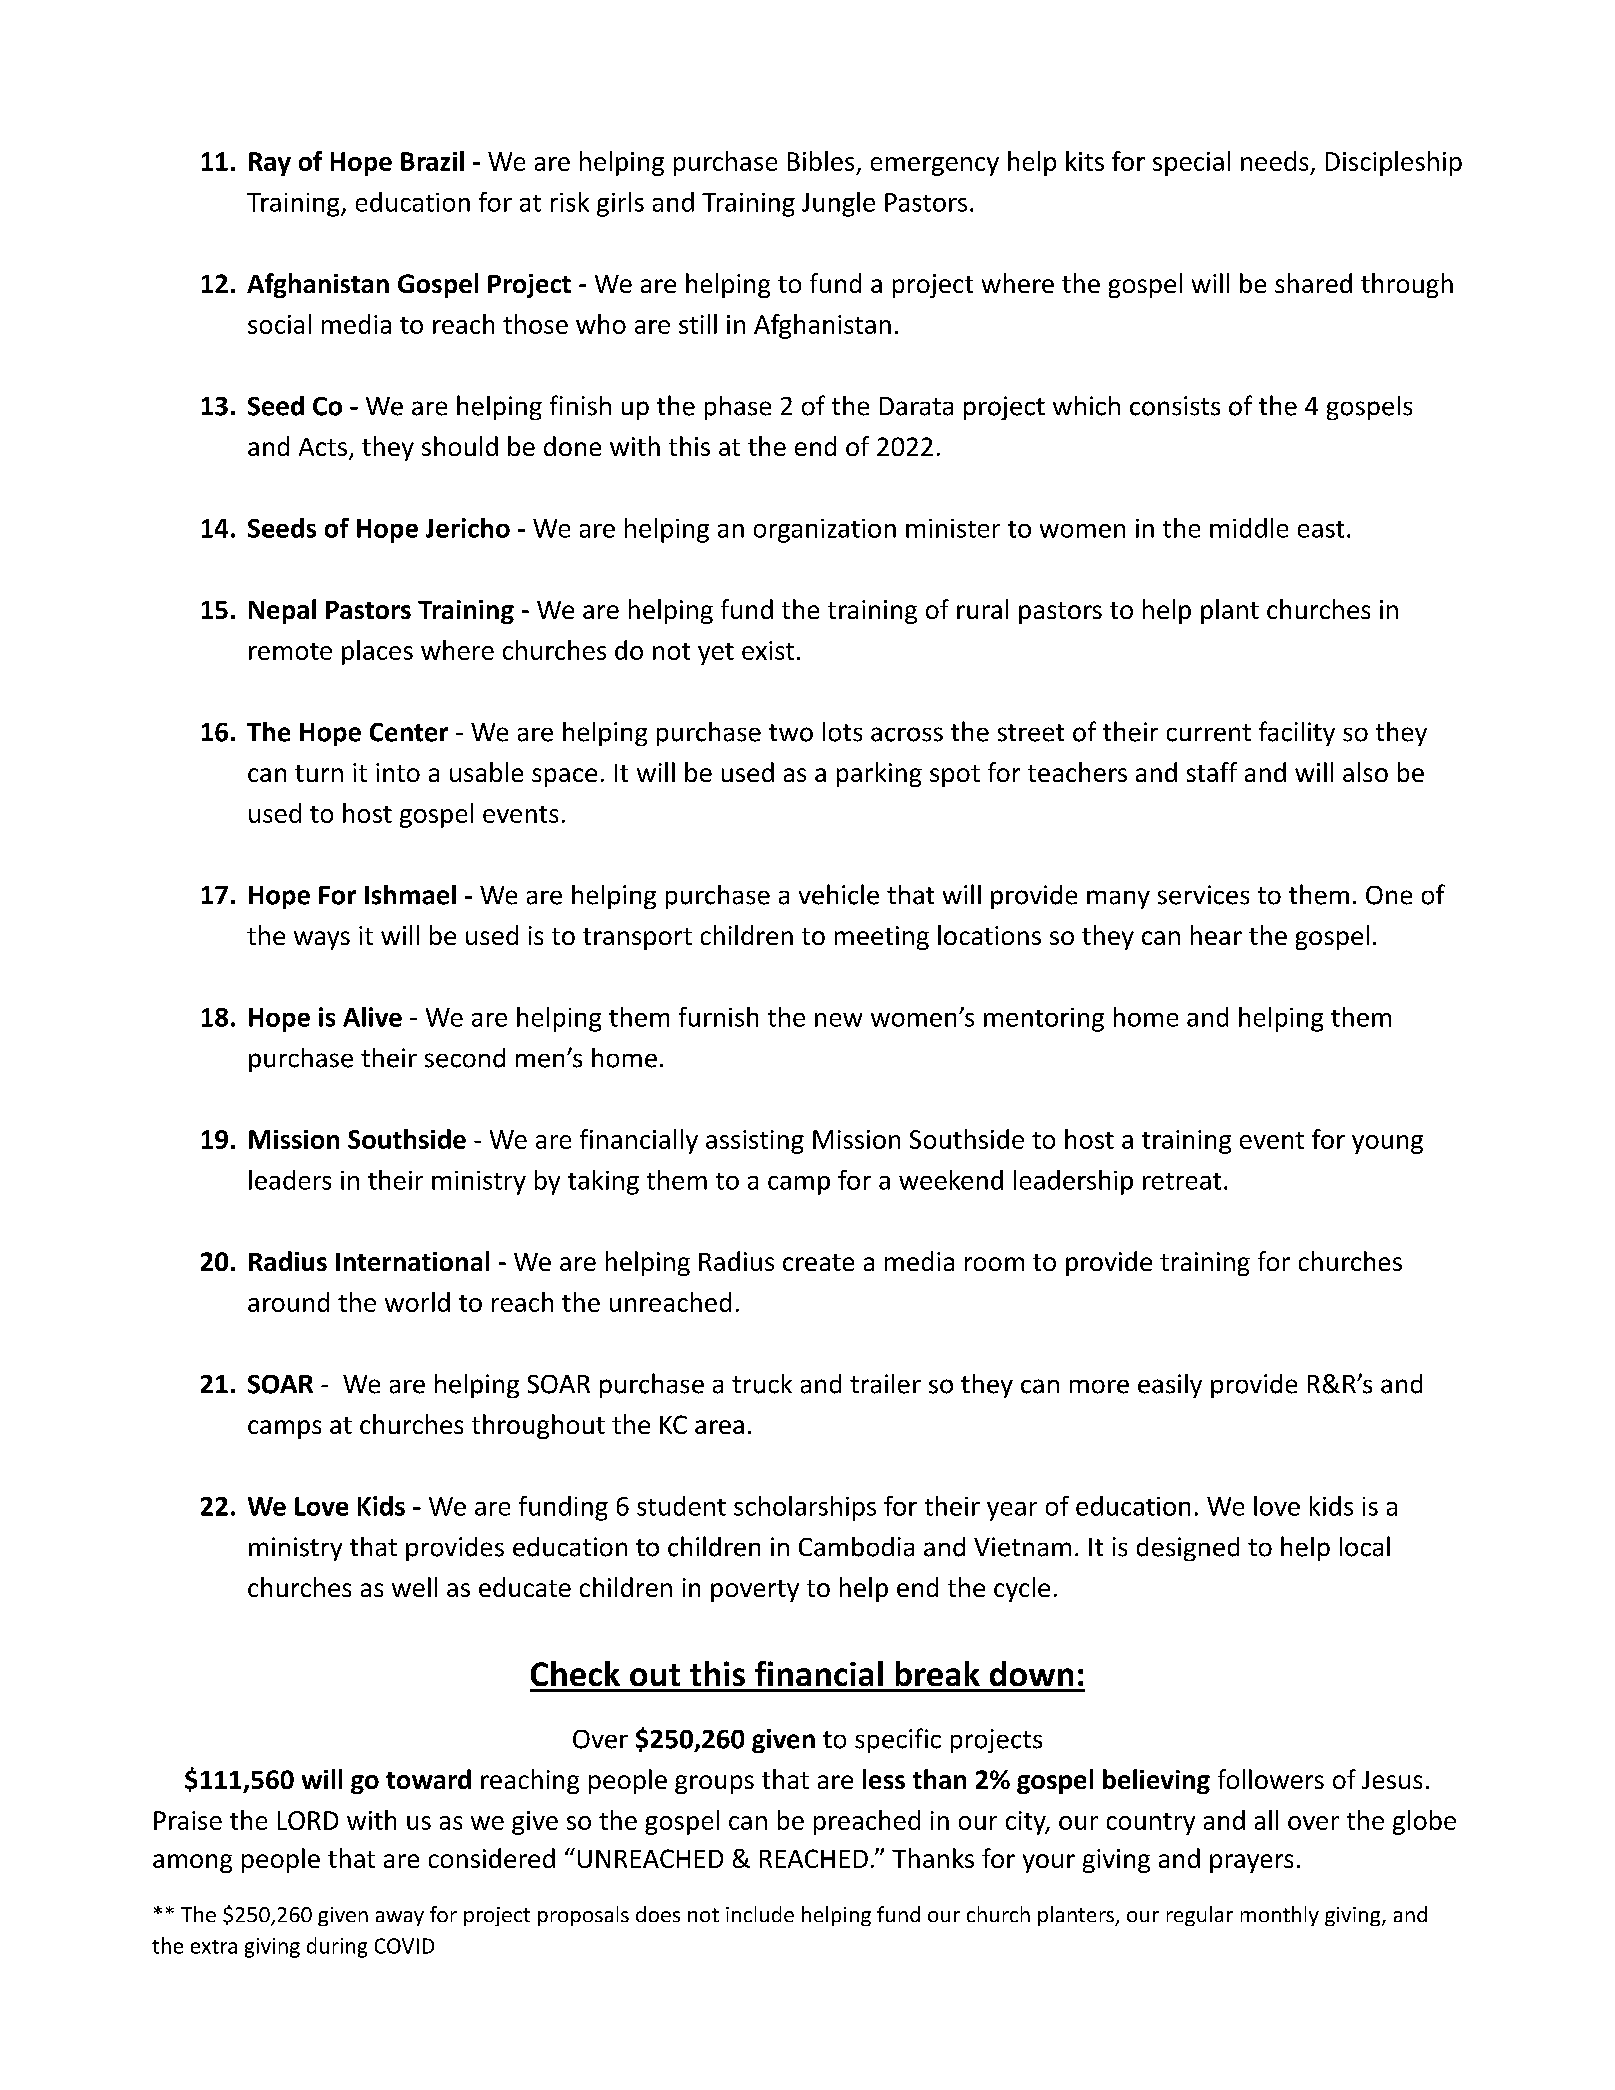 This screenshot has width=1615, height=2090. Describe the element at coordinates (760, 1914) in the screenshot. I see `include` at that location.
